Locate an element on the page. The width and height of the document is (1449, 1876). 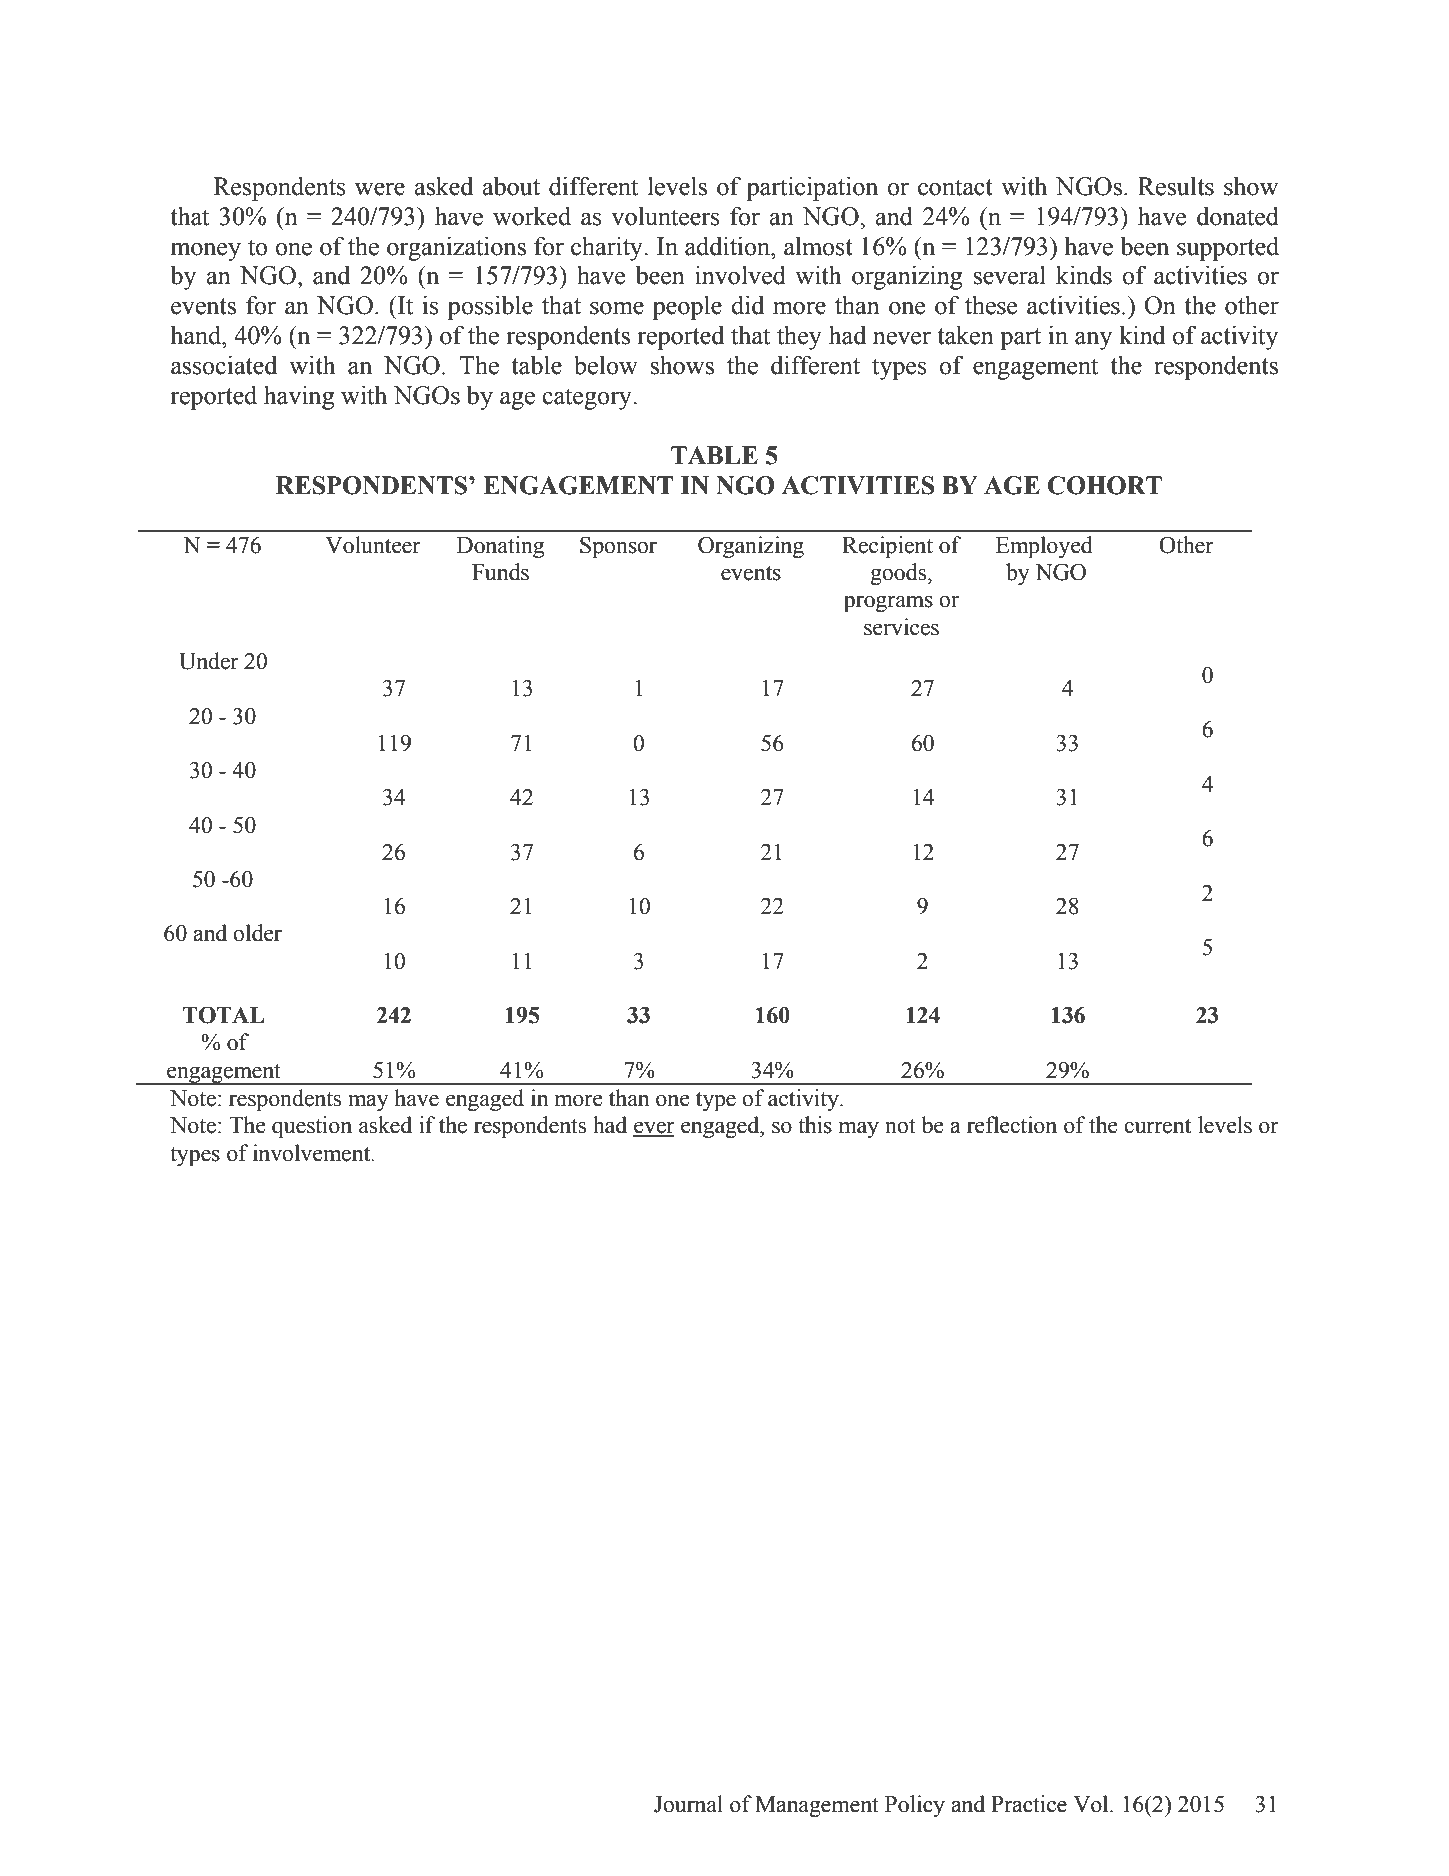
addition is located at coordinates (728, 246).
